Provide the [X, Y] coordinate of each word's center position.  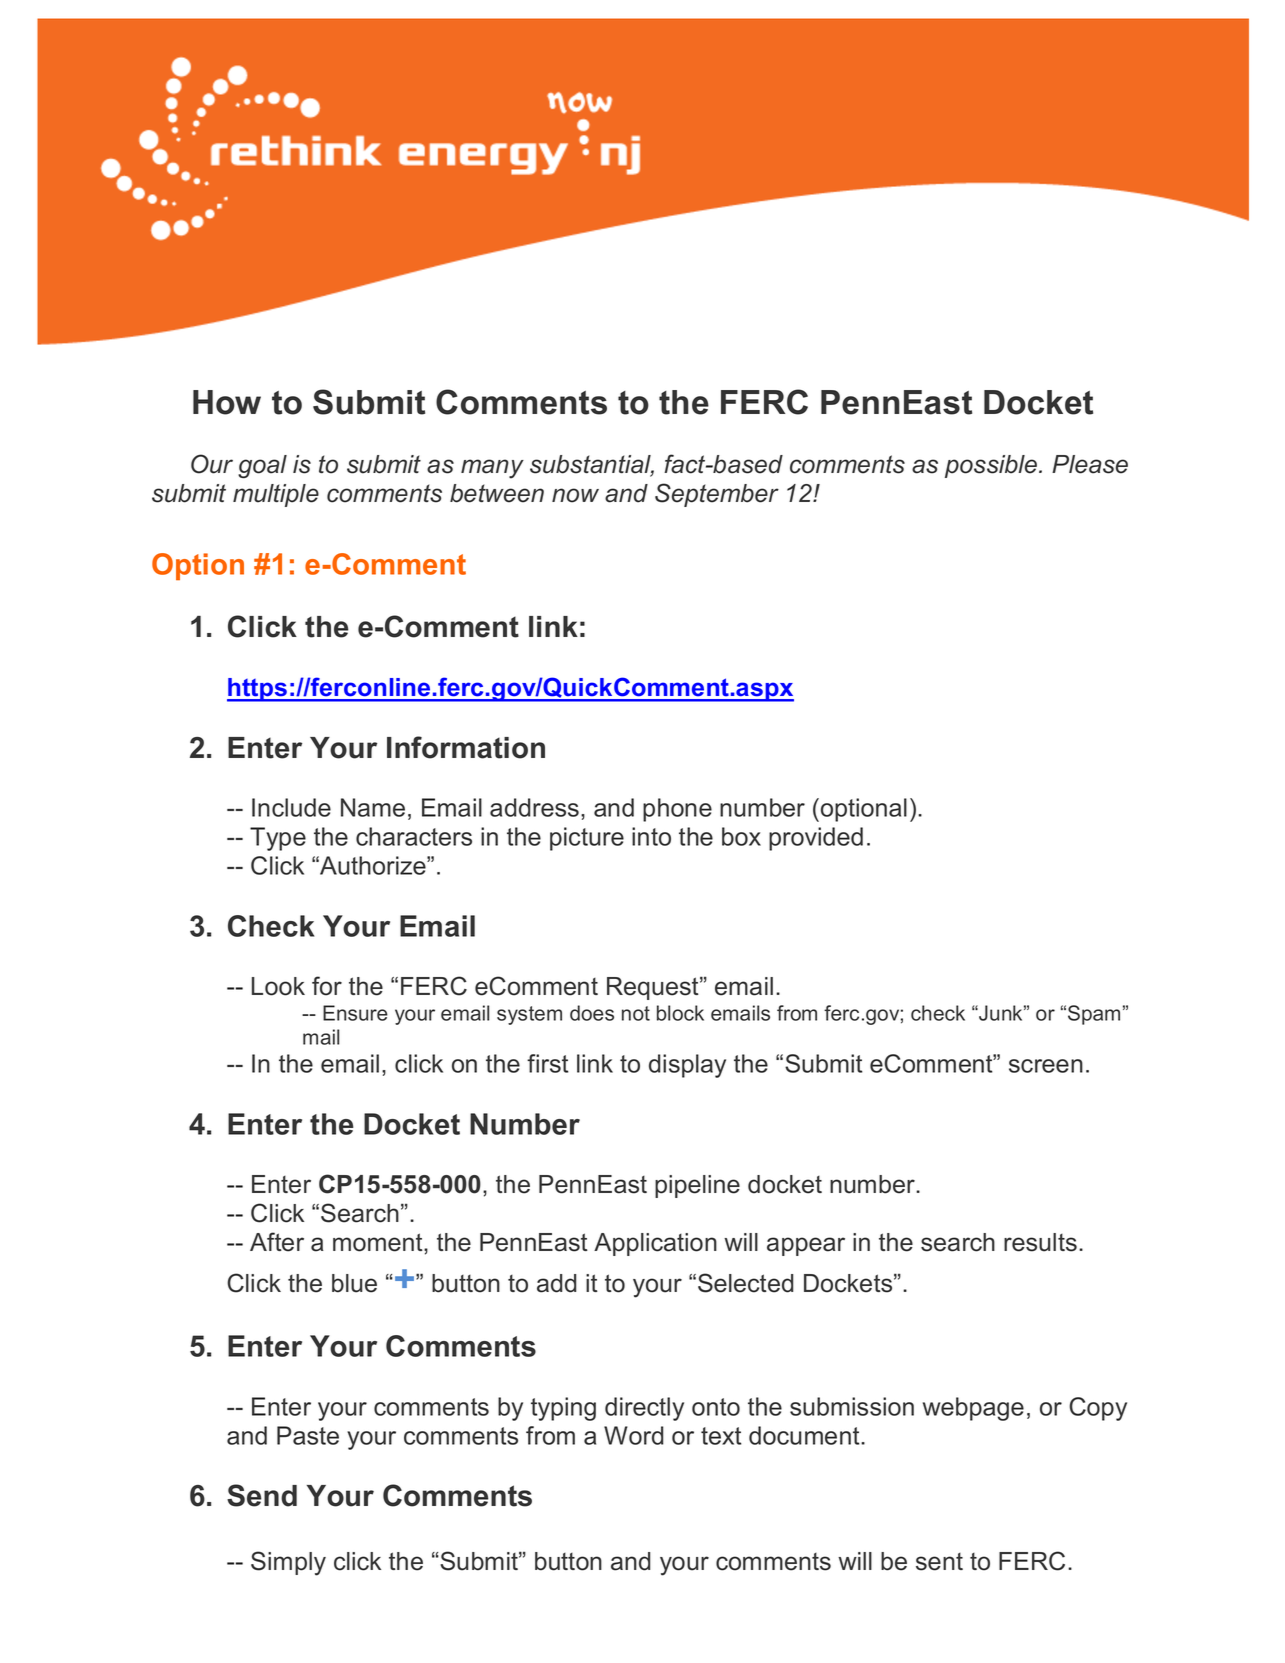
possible [992, 466]
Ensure [355, 1013]
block [680, 1013]
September [717, 495]
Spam [1094, 1015]
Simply [288, 1563]
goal [262, 466]
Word [633, 1435]
